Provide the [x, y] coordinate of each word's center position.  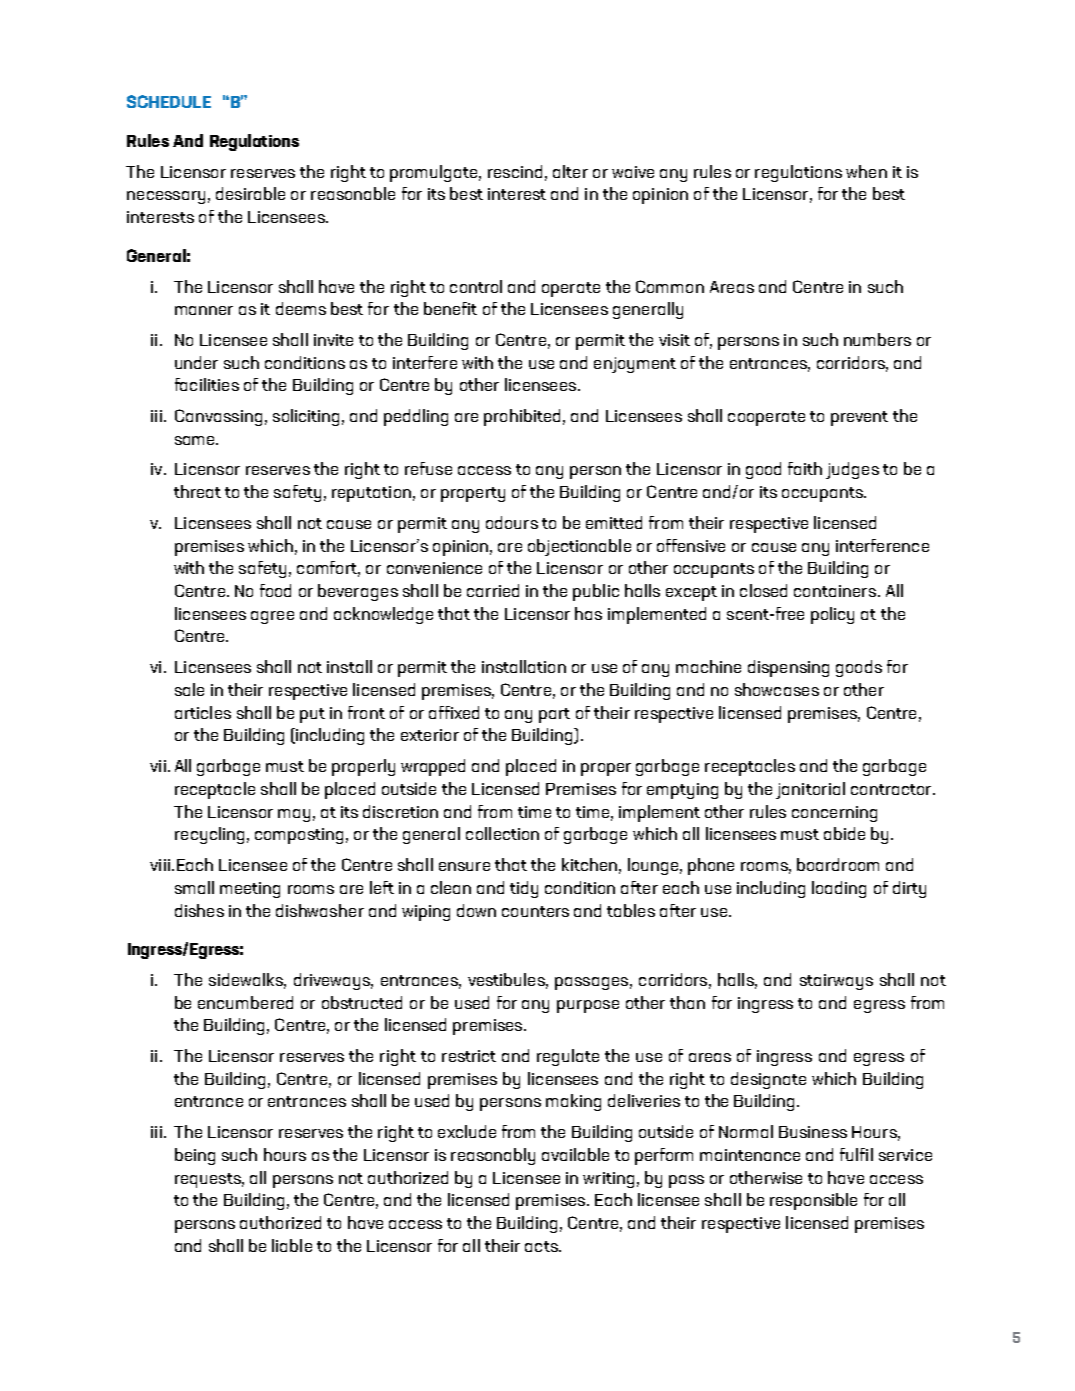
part [554, 715]
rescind [515, 171]
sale [189, 689]
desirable [250, 193]
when [866, 171]
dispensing [788, 668]
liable [292, 1245]
